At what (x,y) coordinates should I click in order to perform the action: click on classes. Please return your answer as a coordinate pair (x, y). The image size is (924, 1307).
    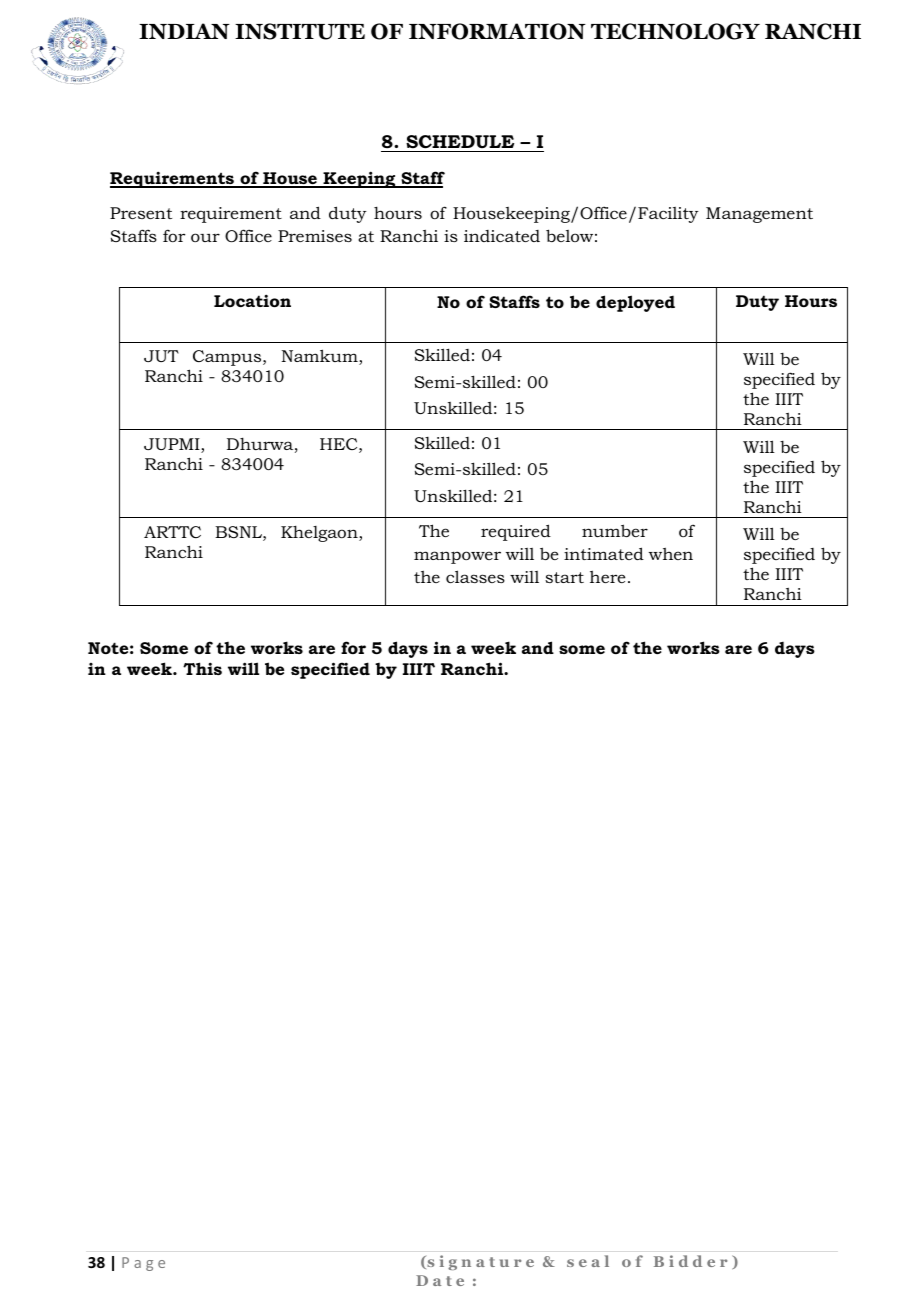
    Looking at the image, I should click on (475, 576).
